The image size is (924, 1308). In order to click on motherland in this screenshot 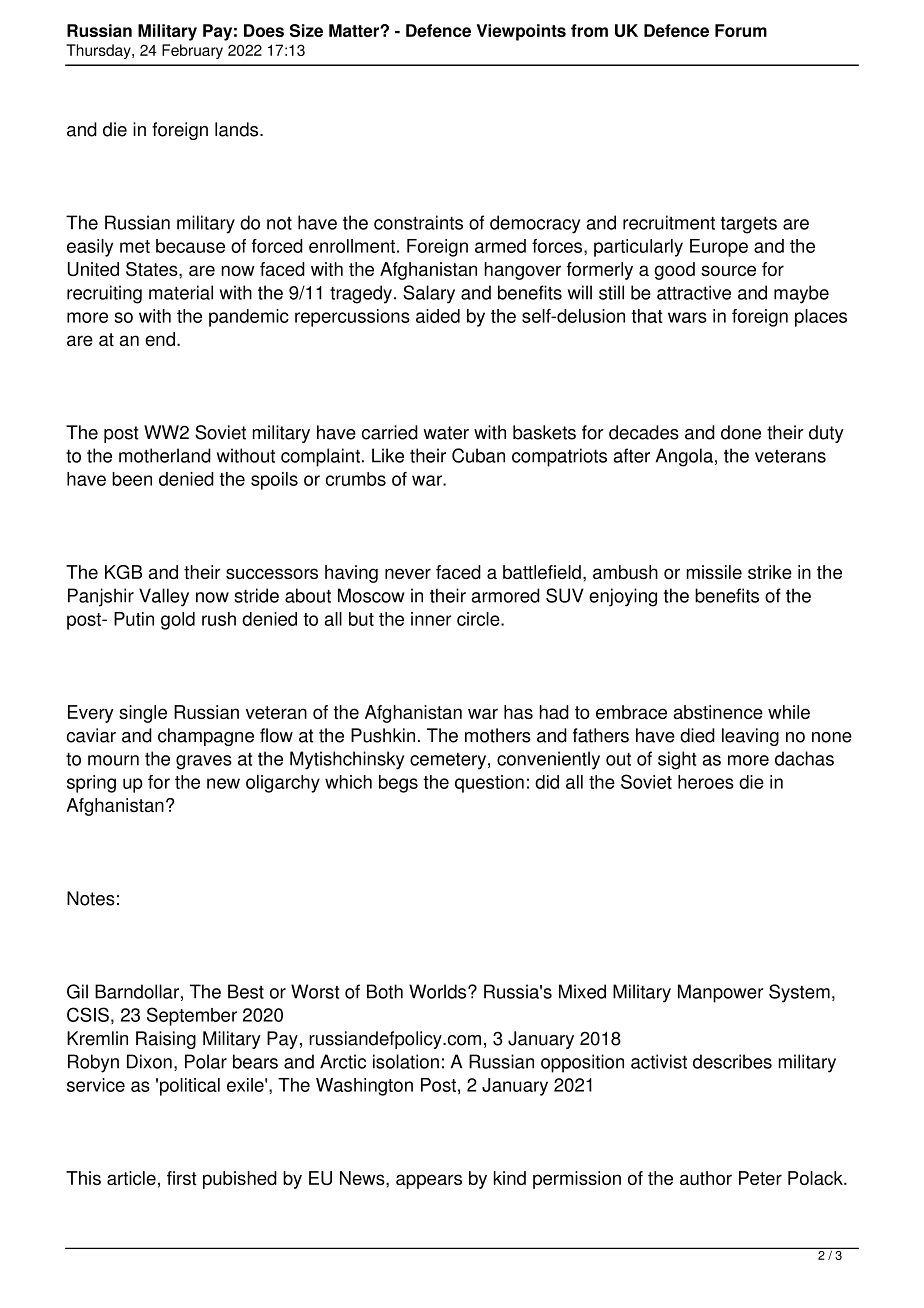, I will do `click(165, 455)`.
